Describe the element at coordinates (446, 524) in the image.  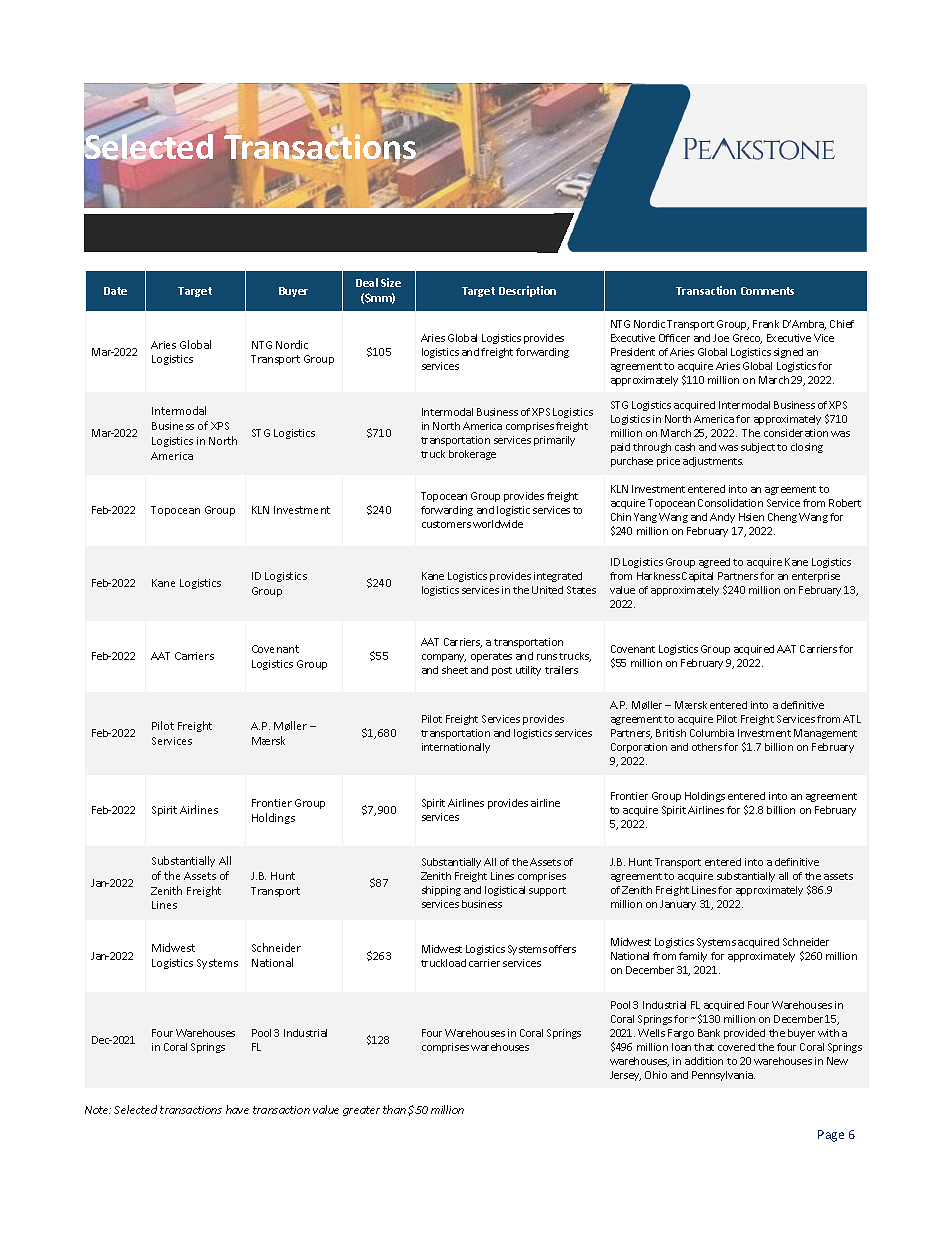
I see `customers` at that location.
